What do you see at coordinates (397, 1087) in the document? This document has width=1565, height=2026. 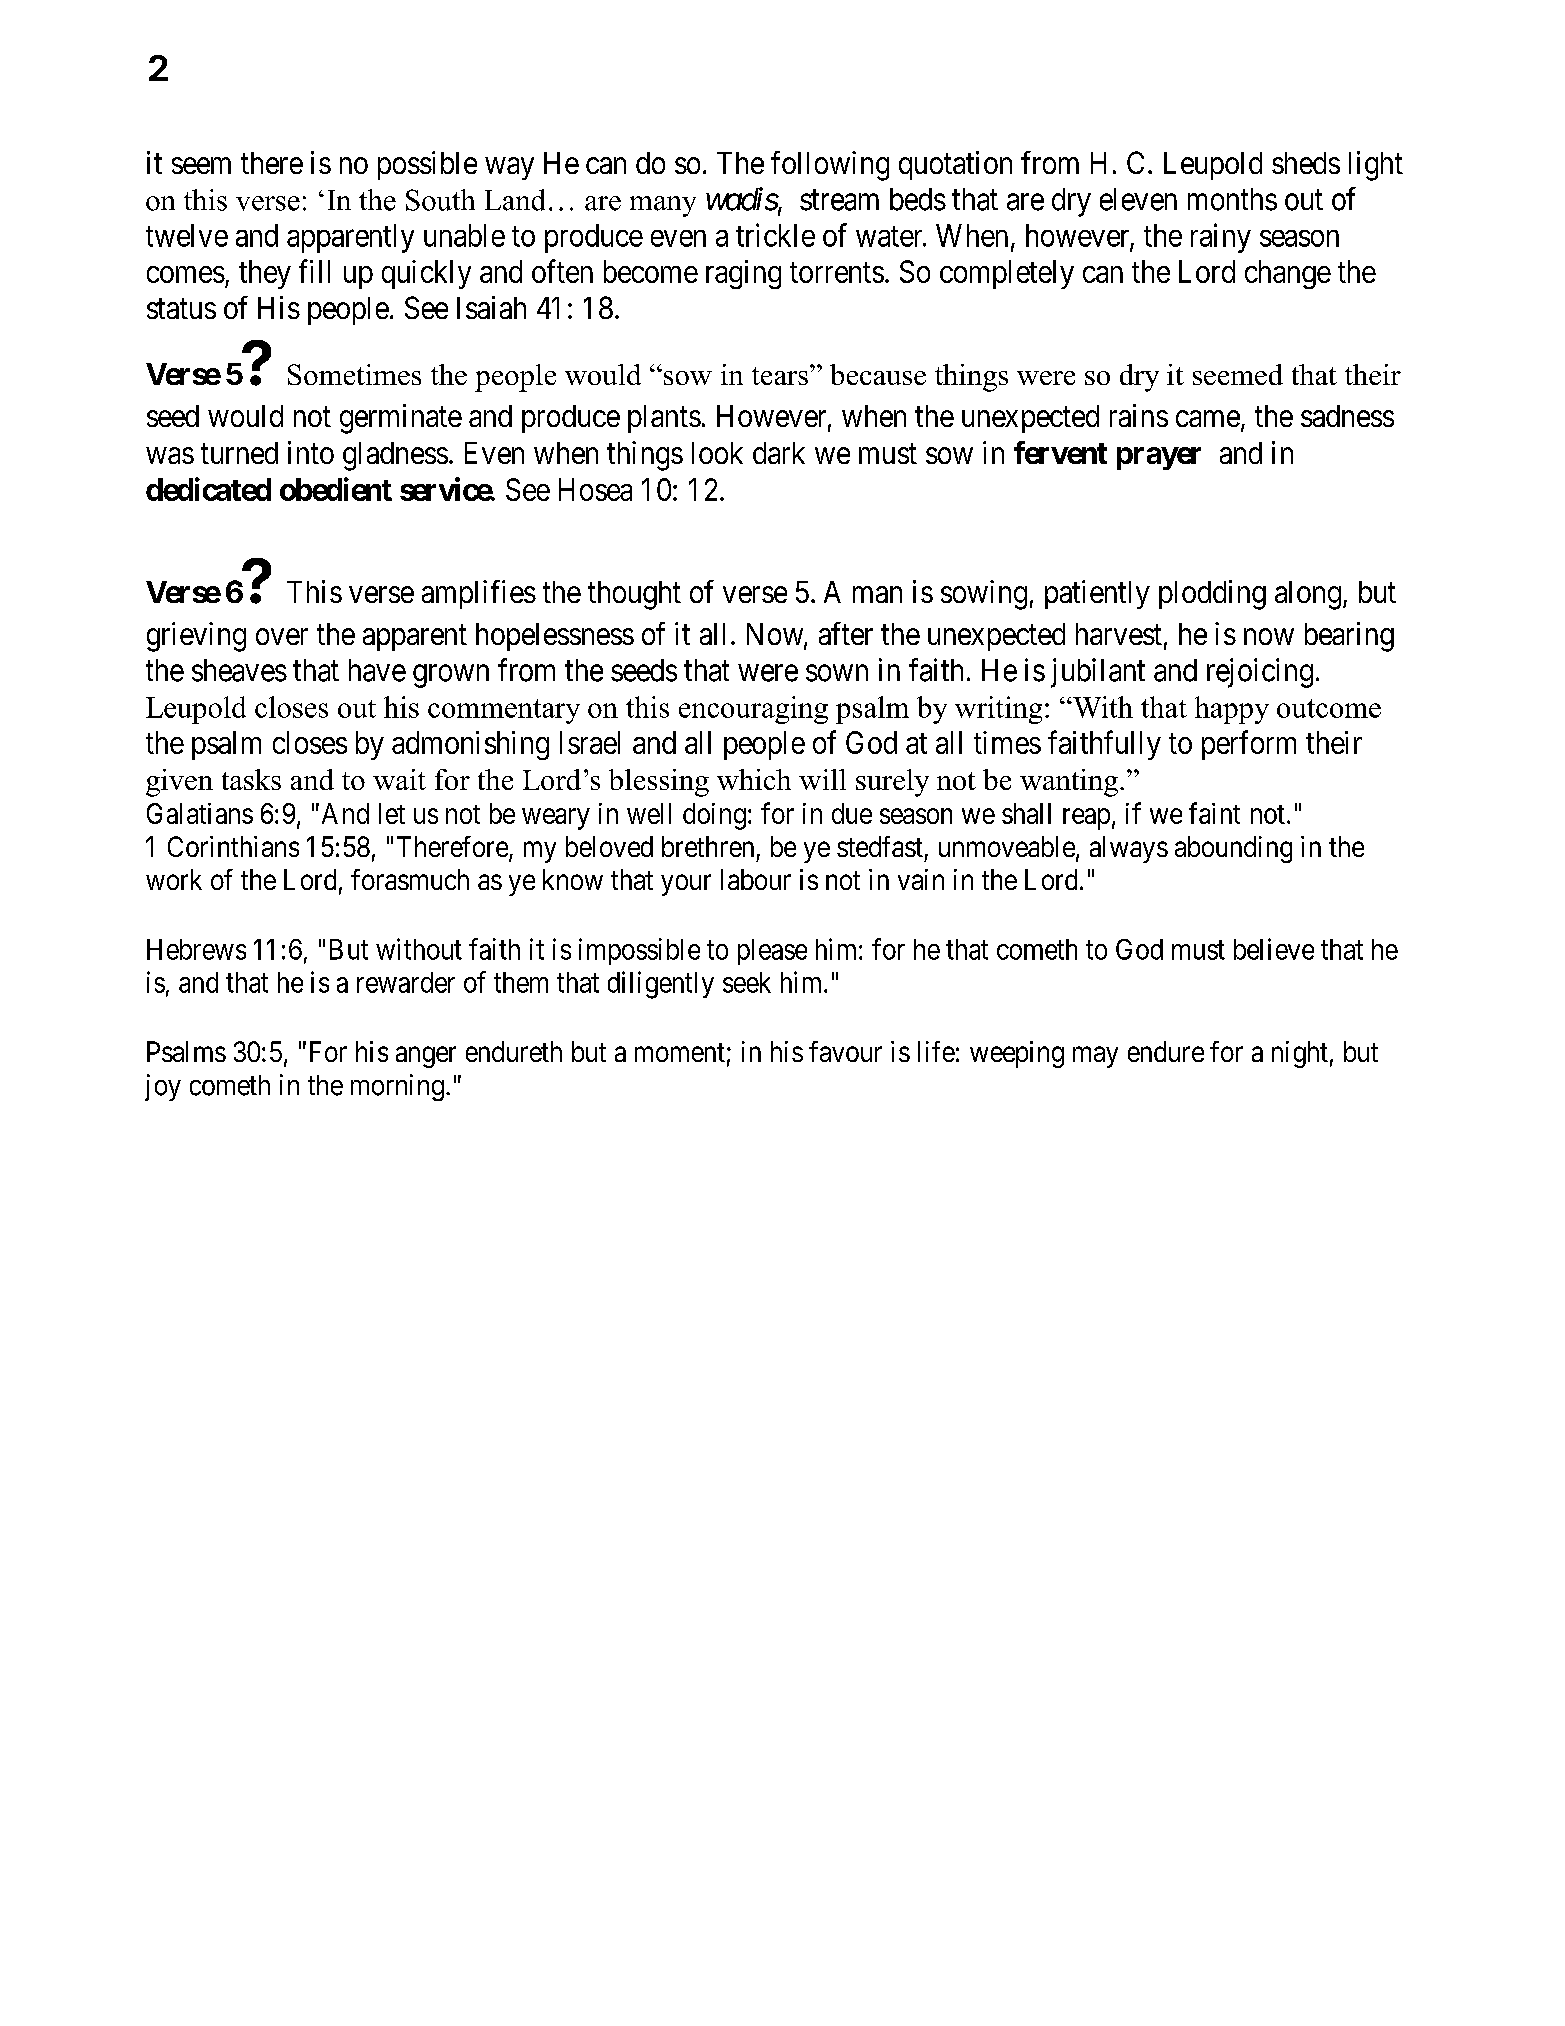 I see `morning` at bounding box center [397, 1087].
